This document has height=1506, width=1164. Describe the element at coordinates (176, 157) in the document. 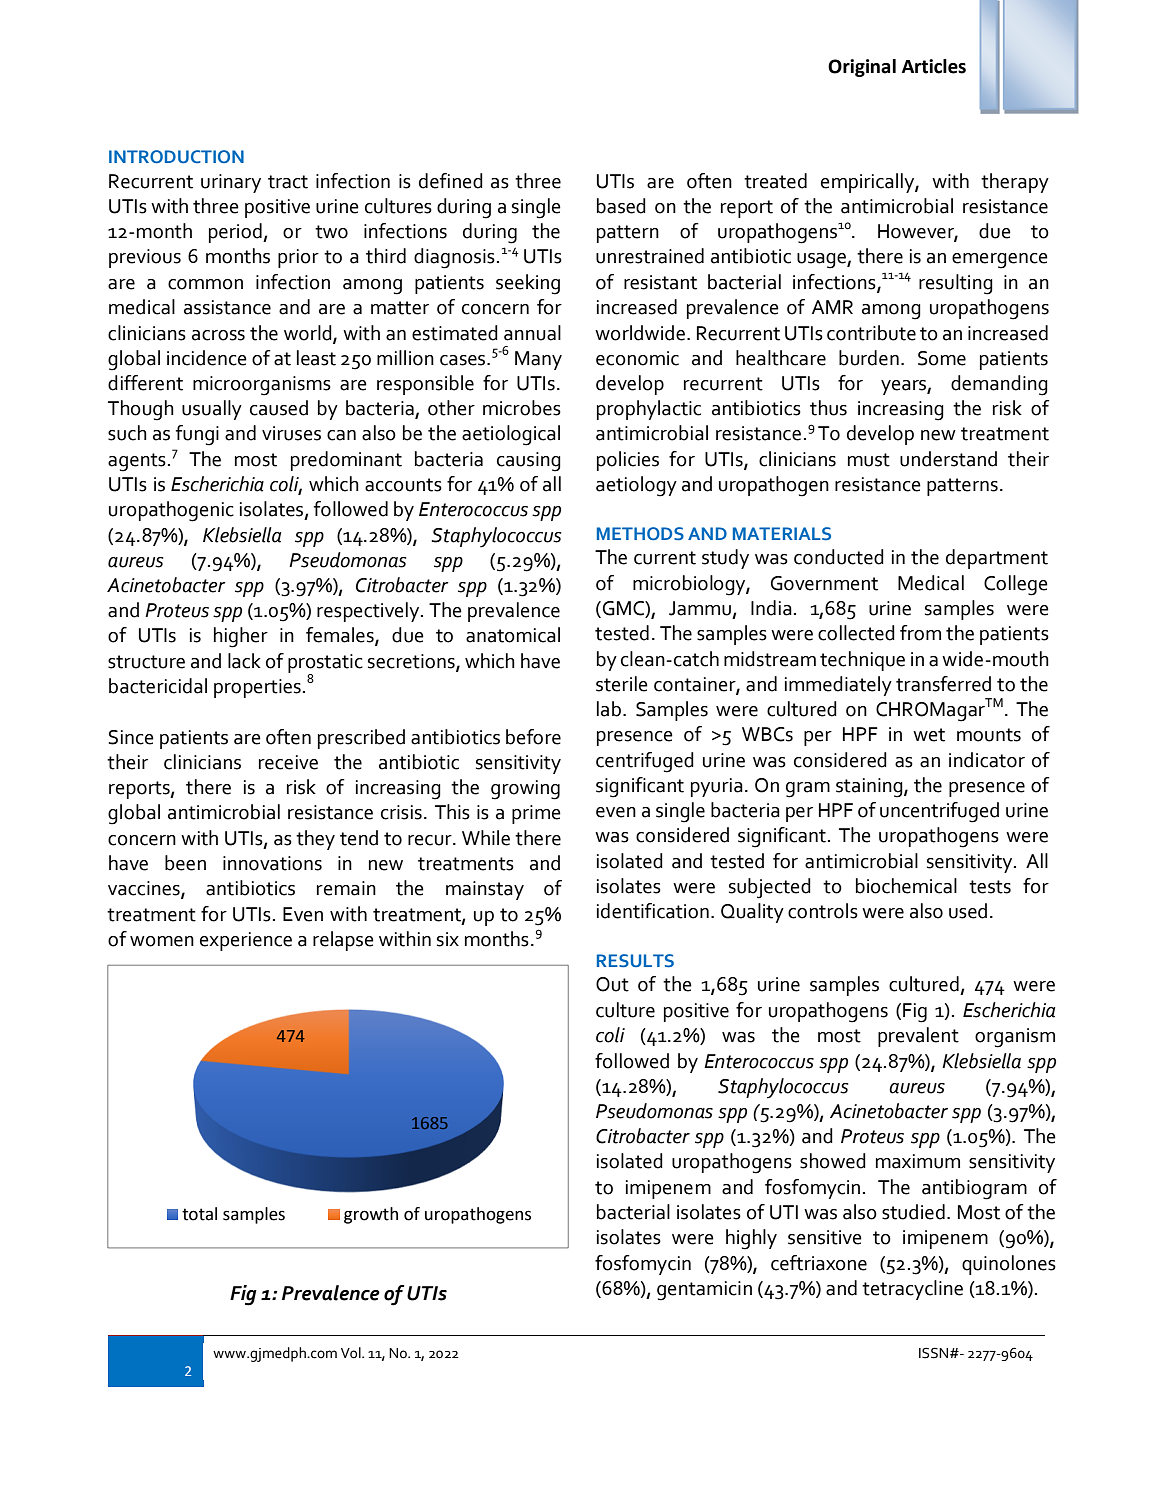

I see `INTRODUCTION` at that location.
